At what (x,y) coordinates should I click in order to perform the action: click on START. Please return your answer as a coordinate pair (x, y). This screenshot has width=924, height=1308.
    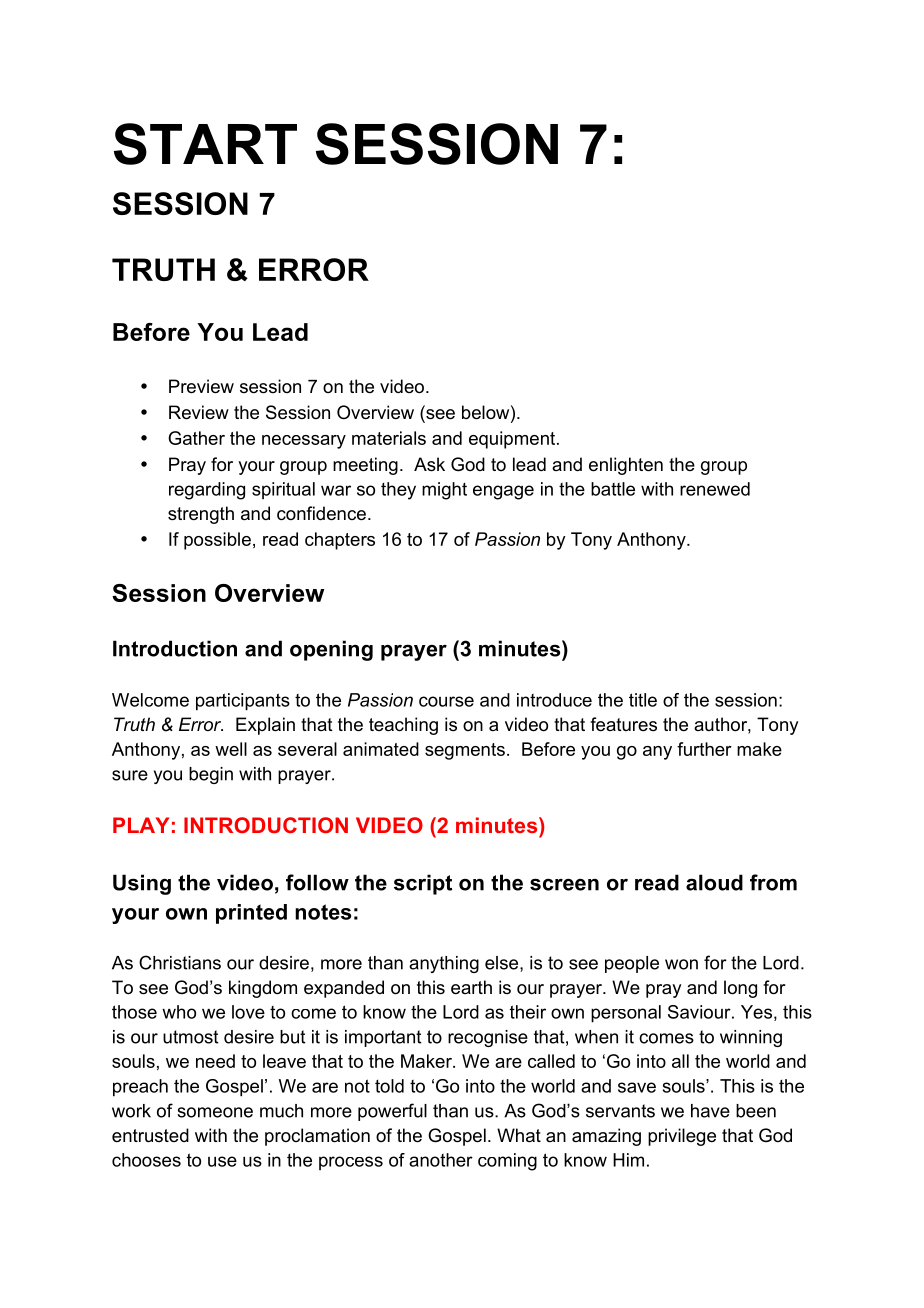
    Looking at the image, I should click on (205, 144).
